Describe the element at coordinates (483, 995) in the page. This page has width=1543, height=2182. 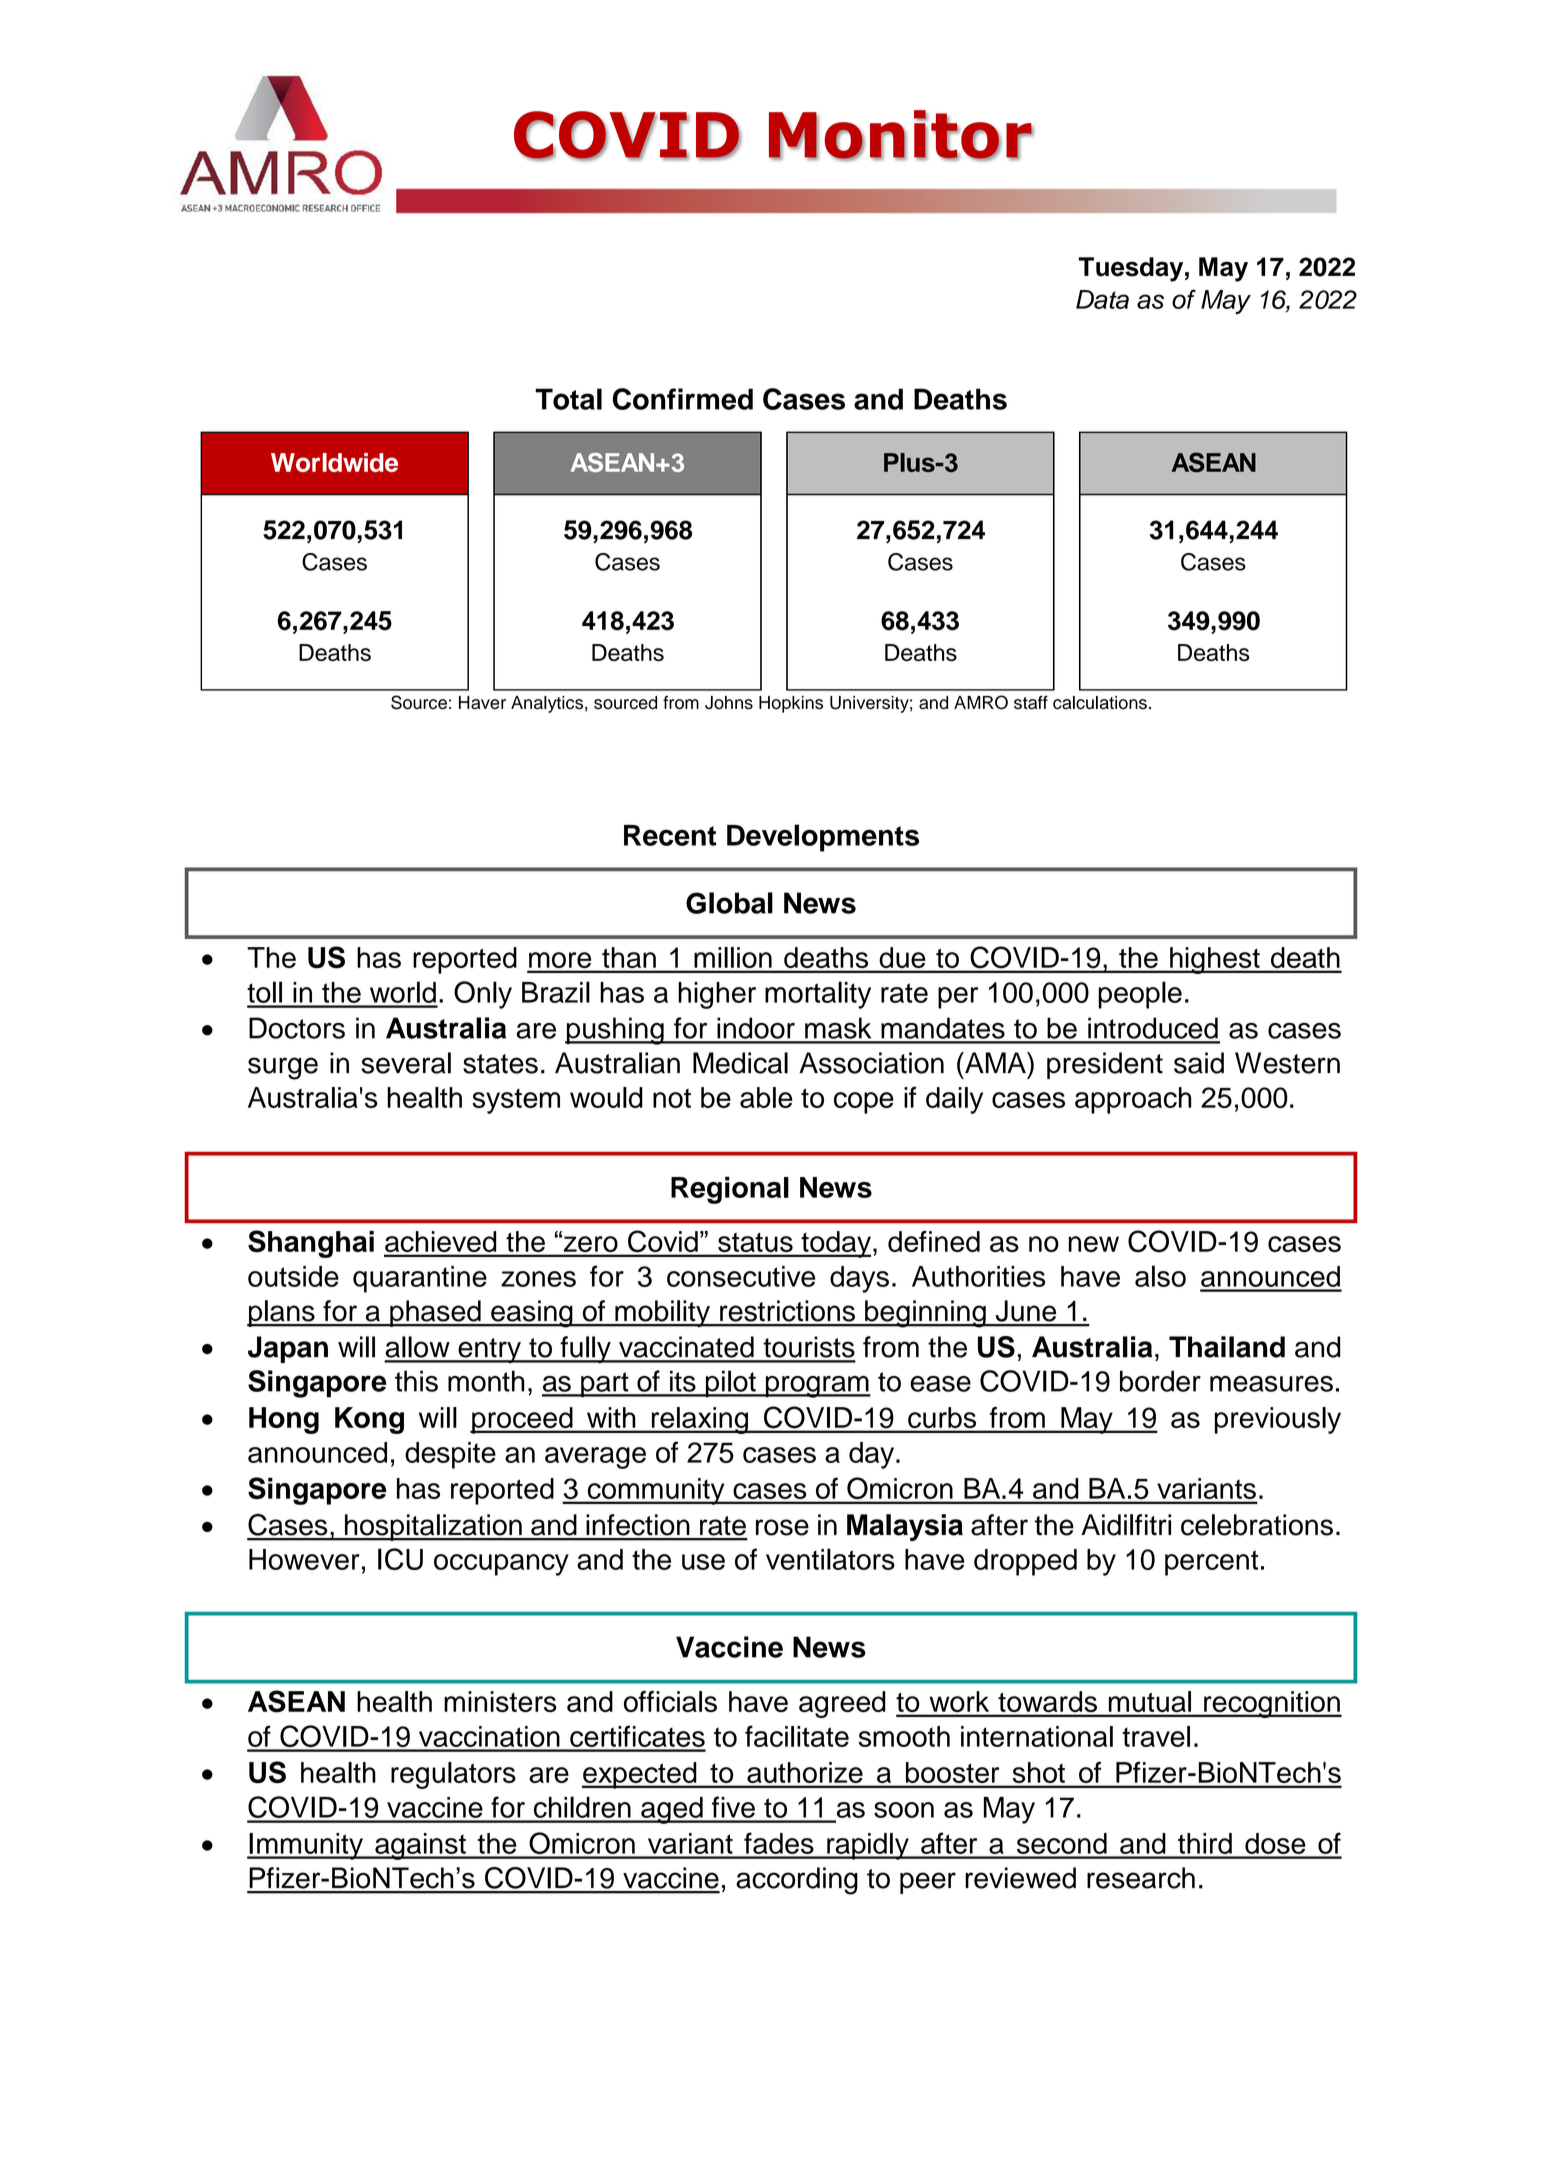
I see `Only` at that location.
